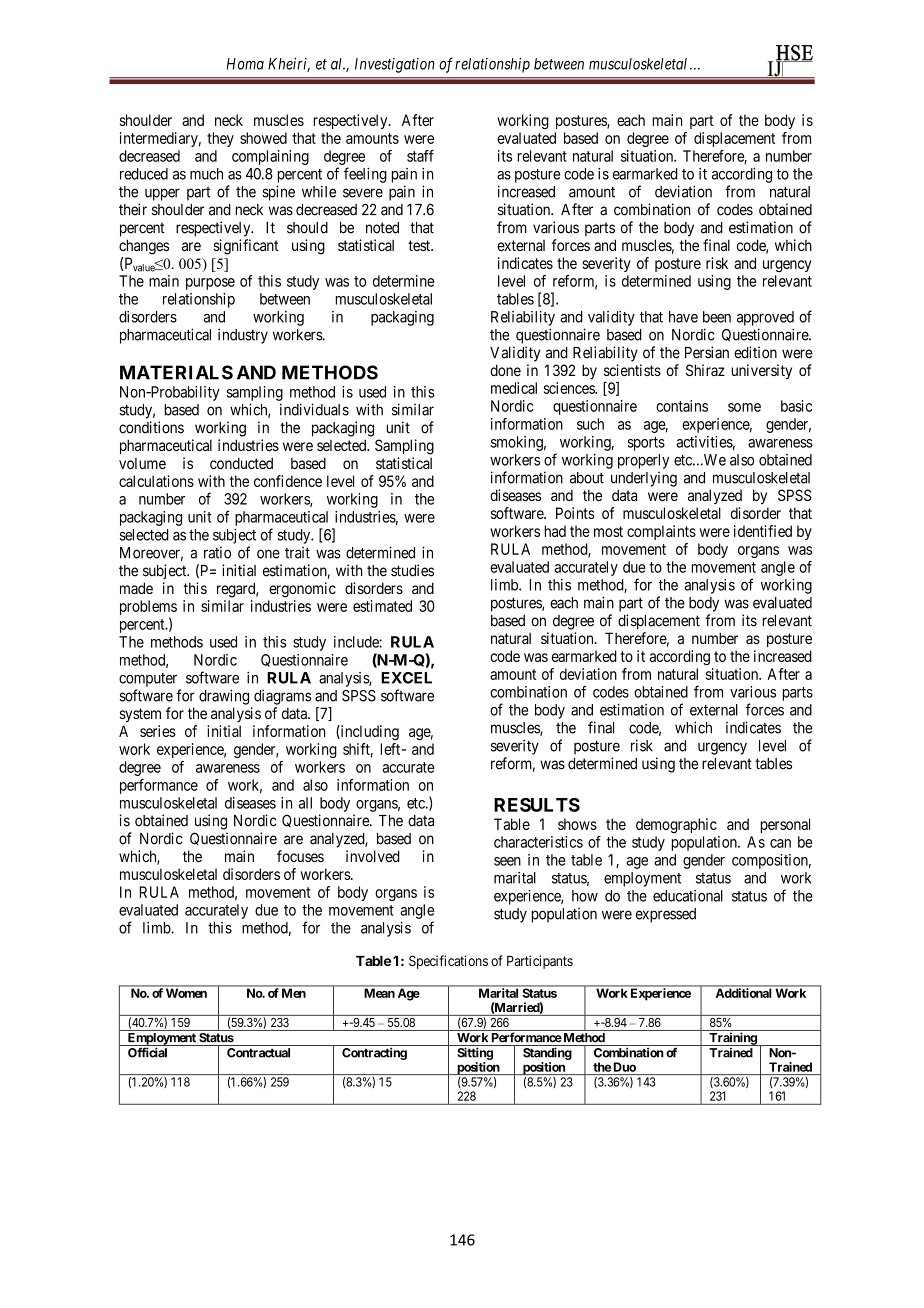 Image resolution: width=924 pixels, height=1308 pixels. Describe the element at coordinates (395, 65) in the screenshot. I see `Investigation` at that location.
